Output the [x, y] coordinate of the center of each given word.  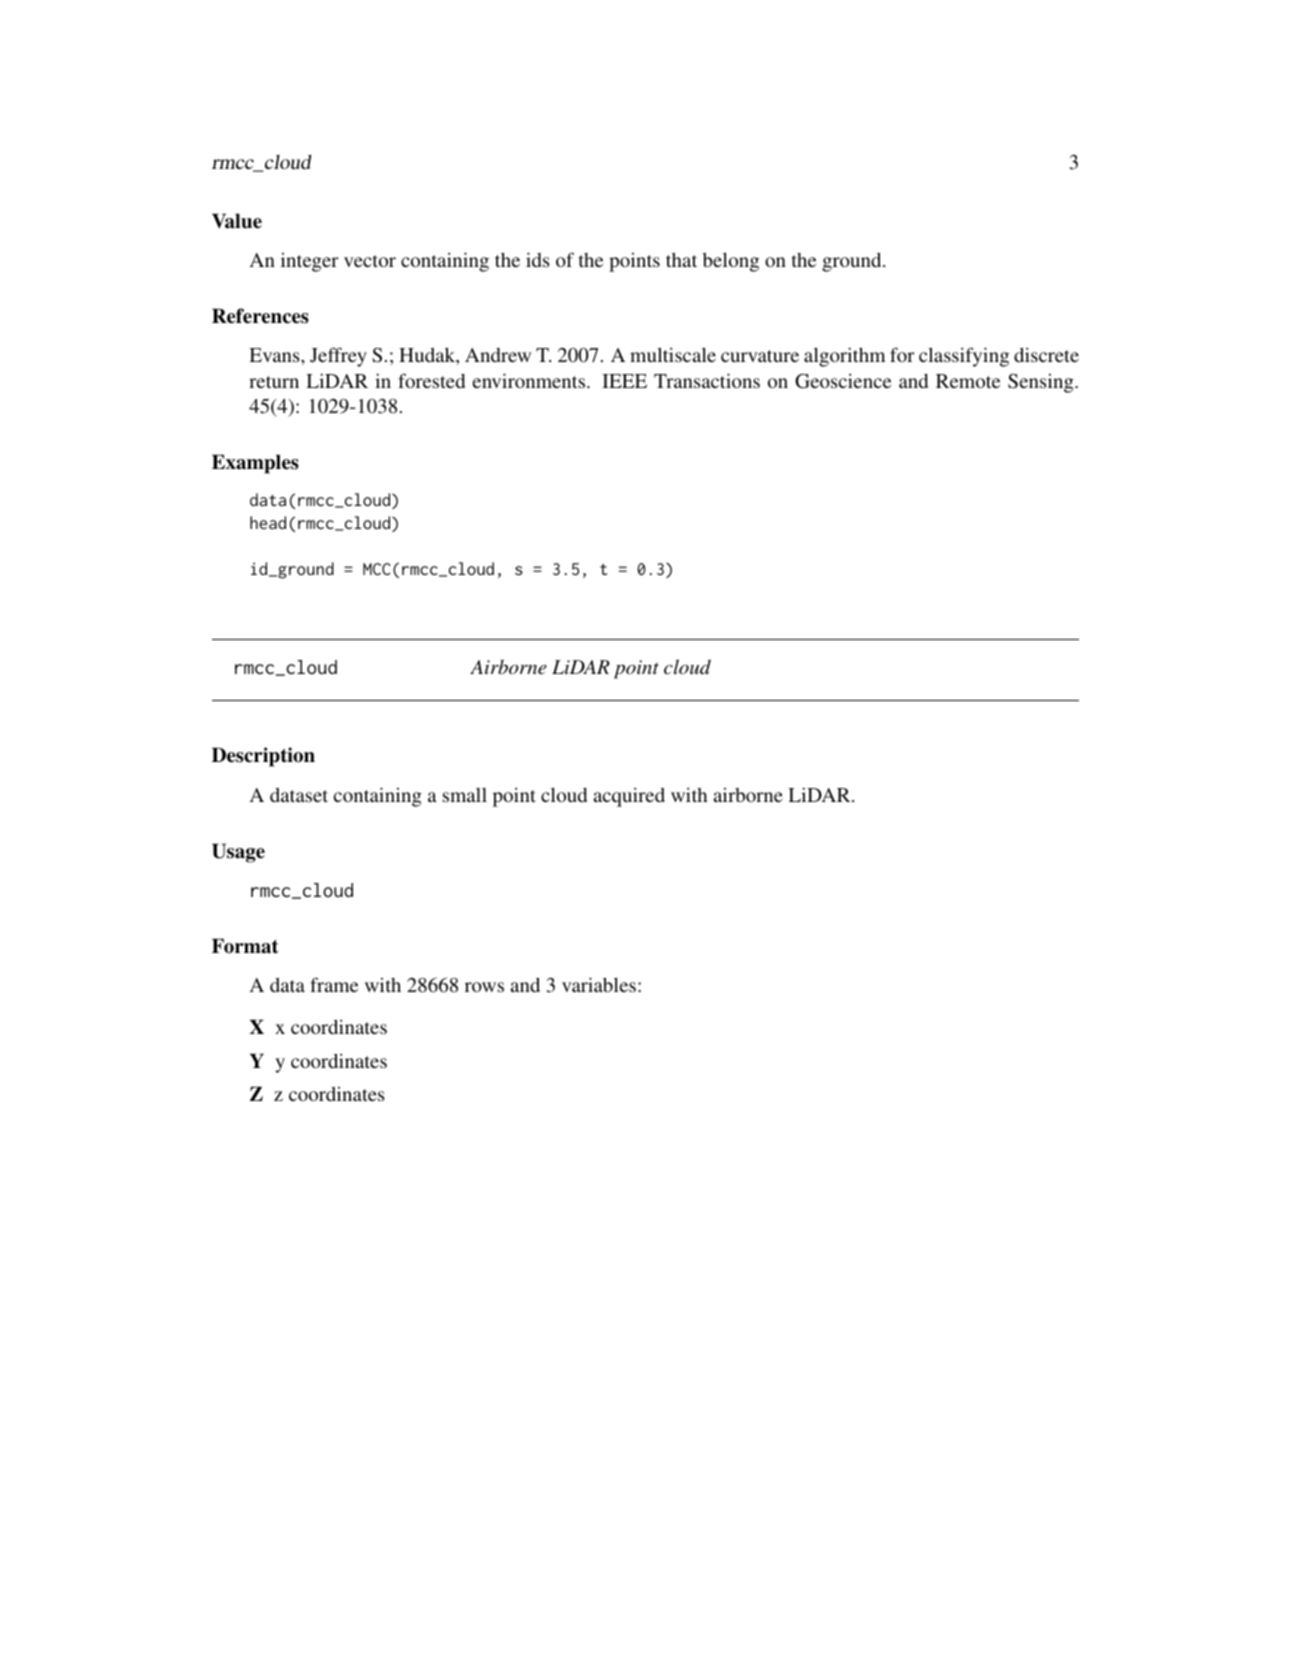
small [465, 795]
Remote [968, 381]
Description [263, 757]
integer [310, 262]
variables [599, 984]
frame [334, 984]
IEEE [624, 381]
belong [731, 262]
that [681, 260]
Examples [255, 464]
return [274, 382]
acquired [629, 797]
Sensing [1042, 383]
